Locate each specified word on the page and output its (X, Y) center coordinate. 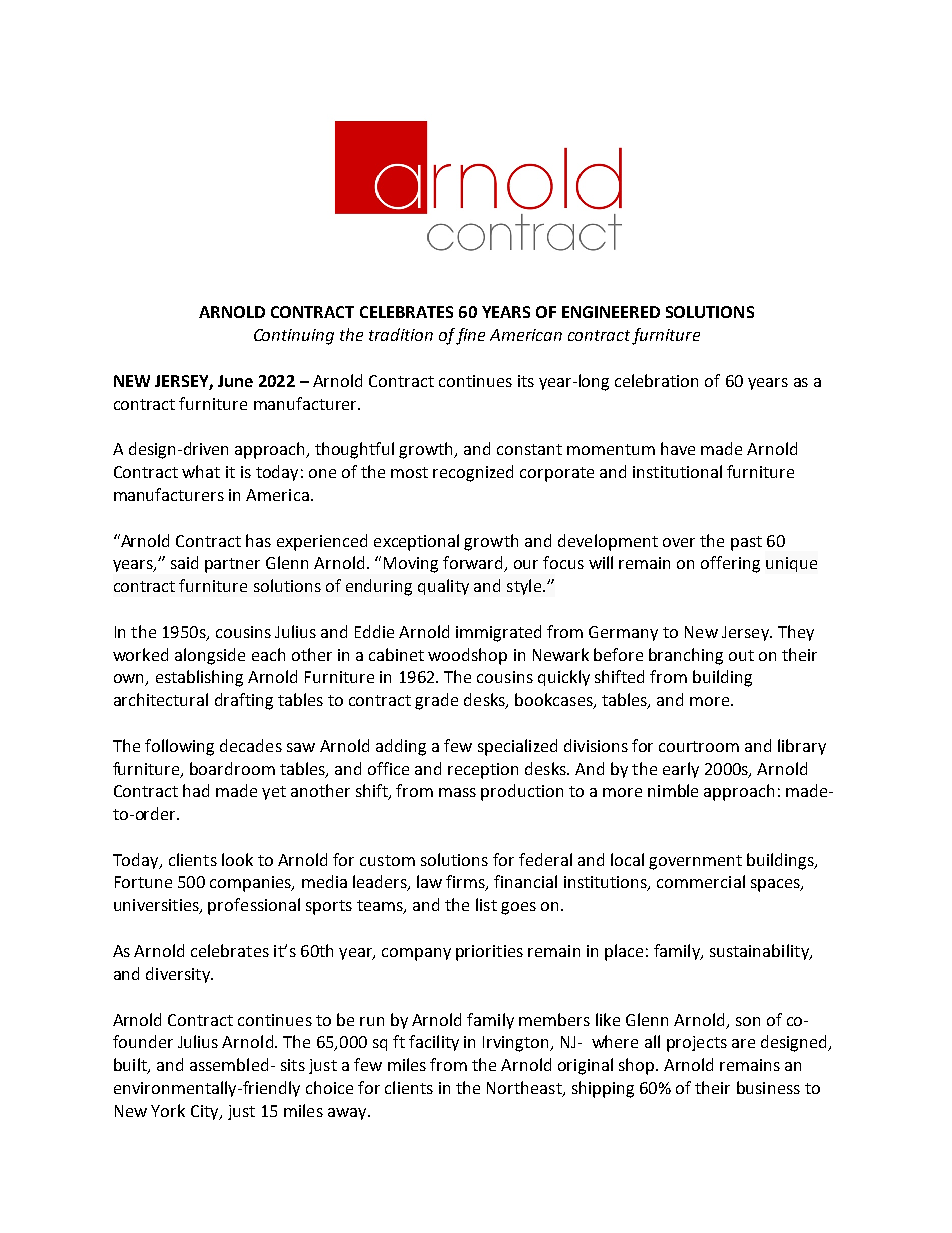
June (235, 381)
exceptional (416, 542)
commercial (701, 881)
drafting (244, 701)
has (258, 540)
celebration (656, 380)
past (746, 543)
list (486, 904)
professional (254, 906)
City (206, 1112)
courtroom (699, 746)
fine (470, 336)
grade (436, 701)
